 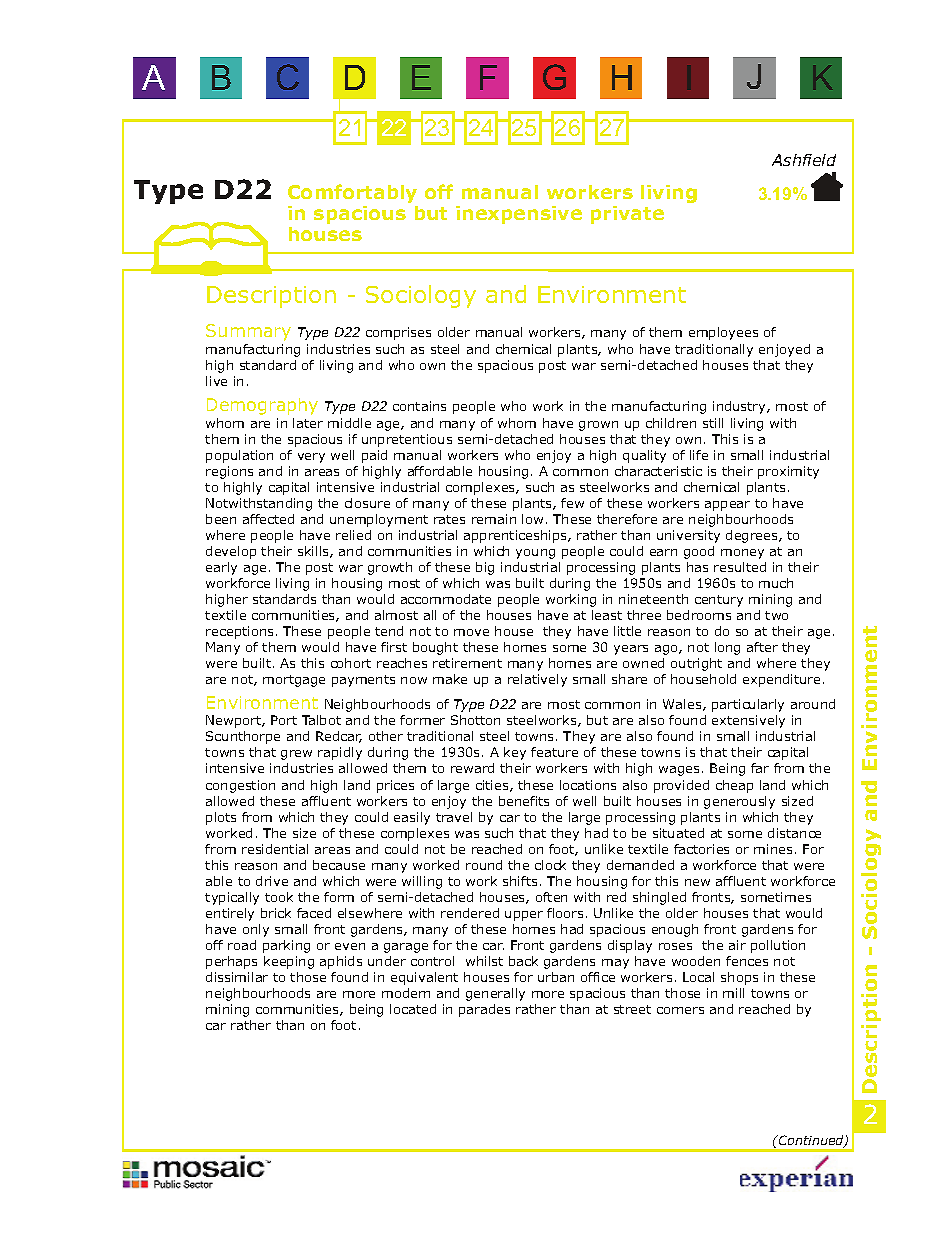 I want to click on big, so click(x=485, y=568).
